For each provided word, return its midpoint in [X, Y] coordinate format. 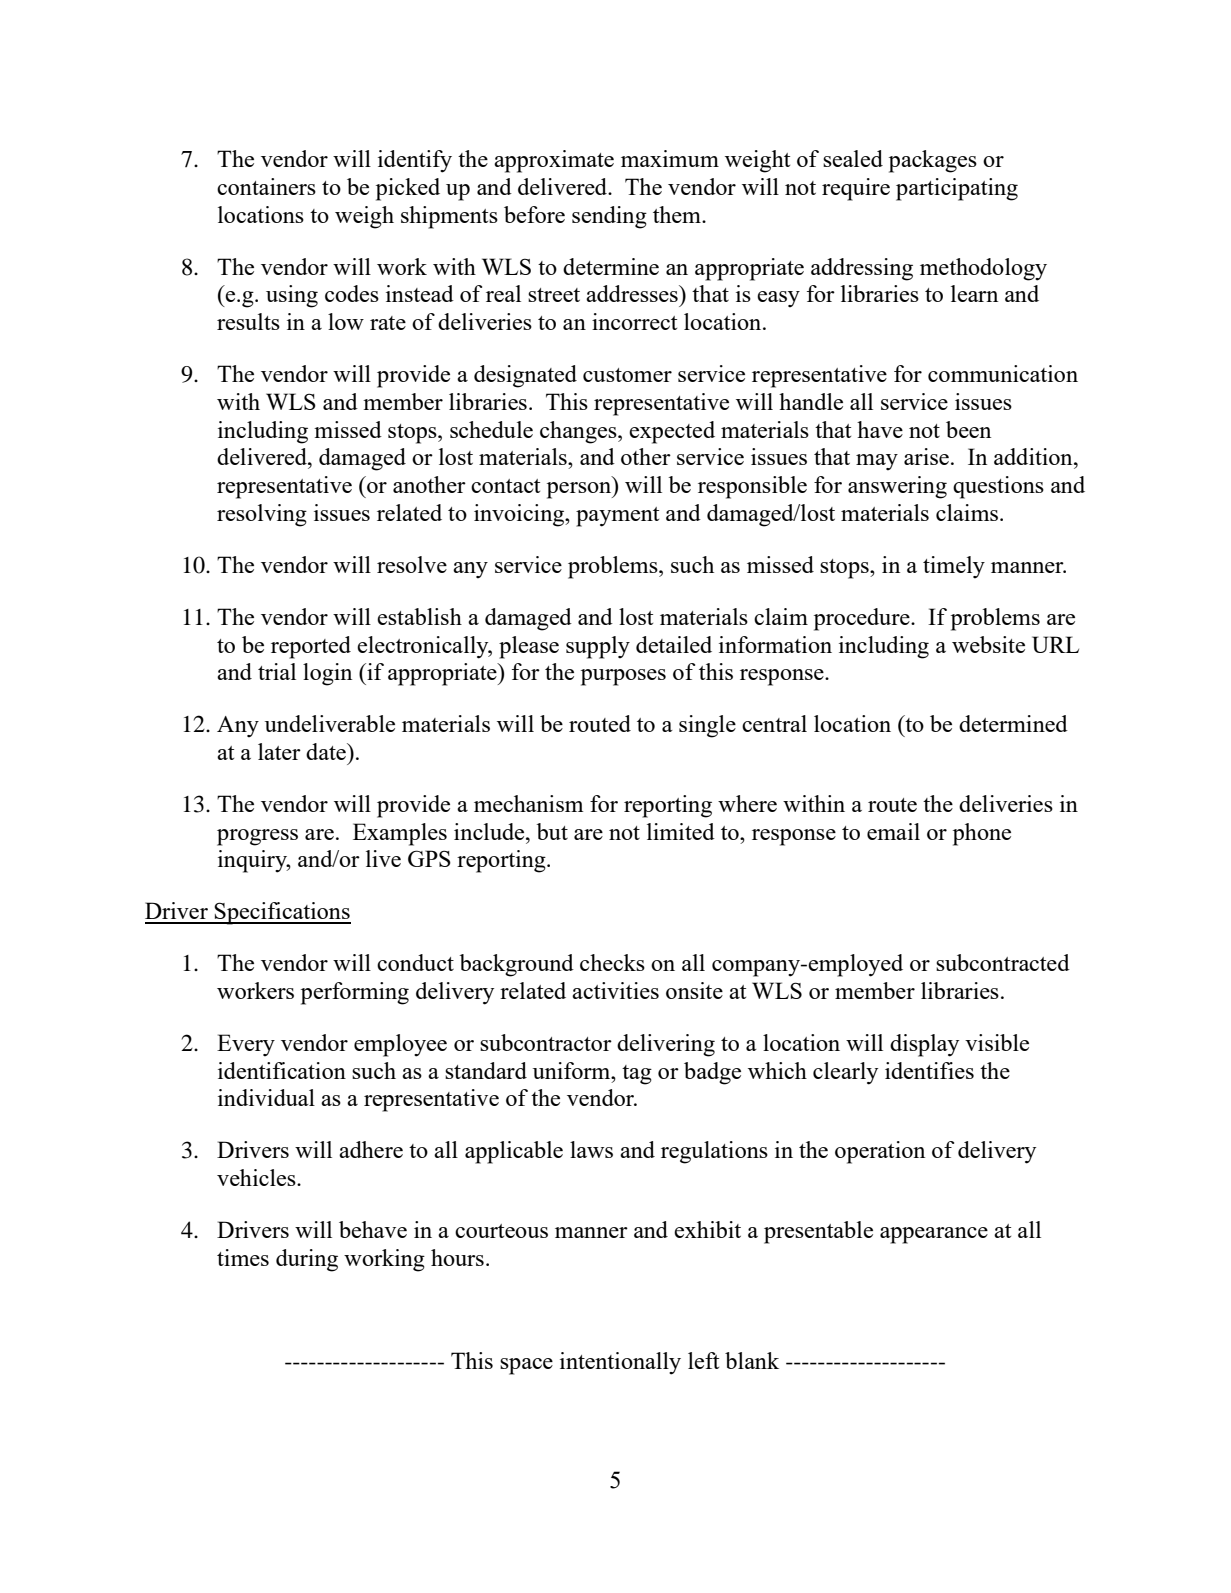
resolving [262, 515]
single [707, 726]
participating [957, 189]
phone [982, 834]
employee [400, 1045]
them [678, 214]
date [327, 751]
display [924, 1045]
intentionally [620, 1363]
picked [408, 189]
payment [617, 517]
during [307, 1260]
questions [998, 487]
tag [637, 1075]
